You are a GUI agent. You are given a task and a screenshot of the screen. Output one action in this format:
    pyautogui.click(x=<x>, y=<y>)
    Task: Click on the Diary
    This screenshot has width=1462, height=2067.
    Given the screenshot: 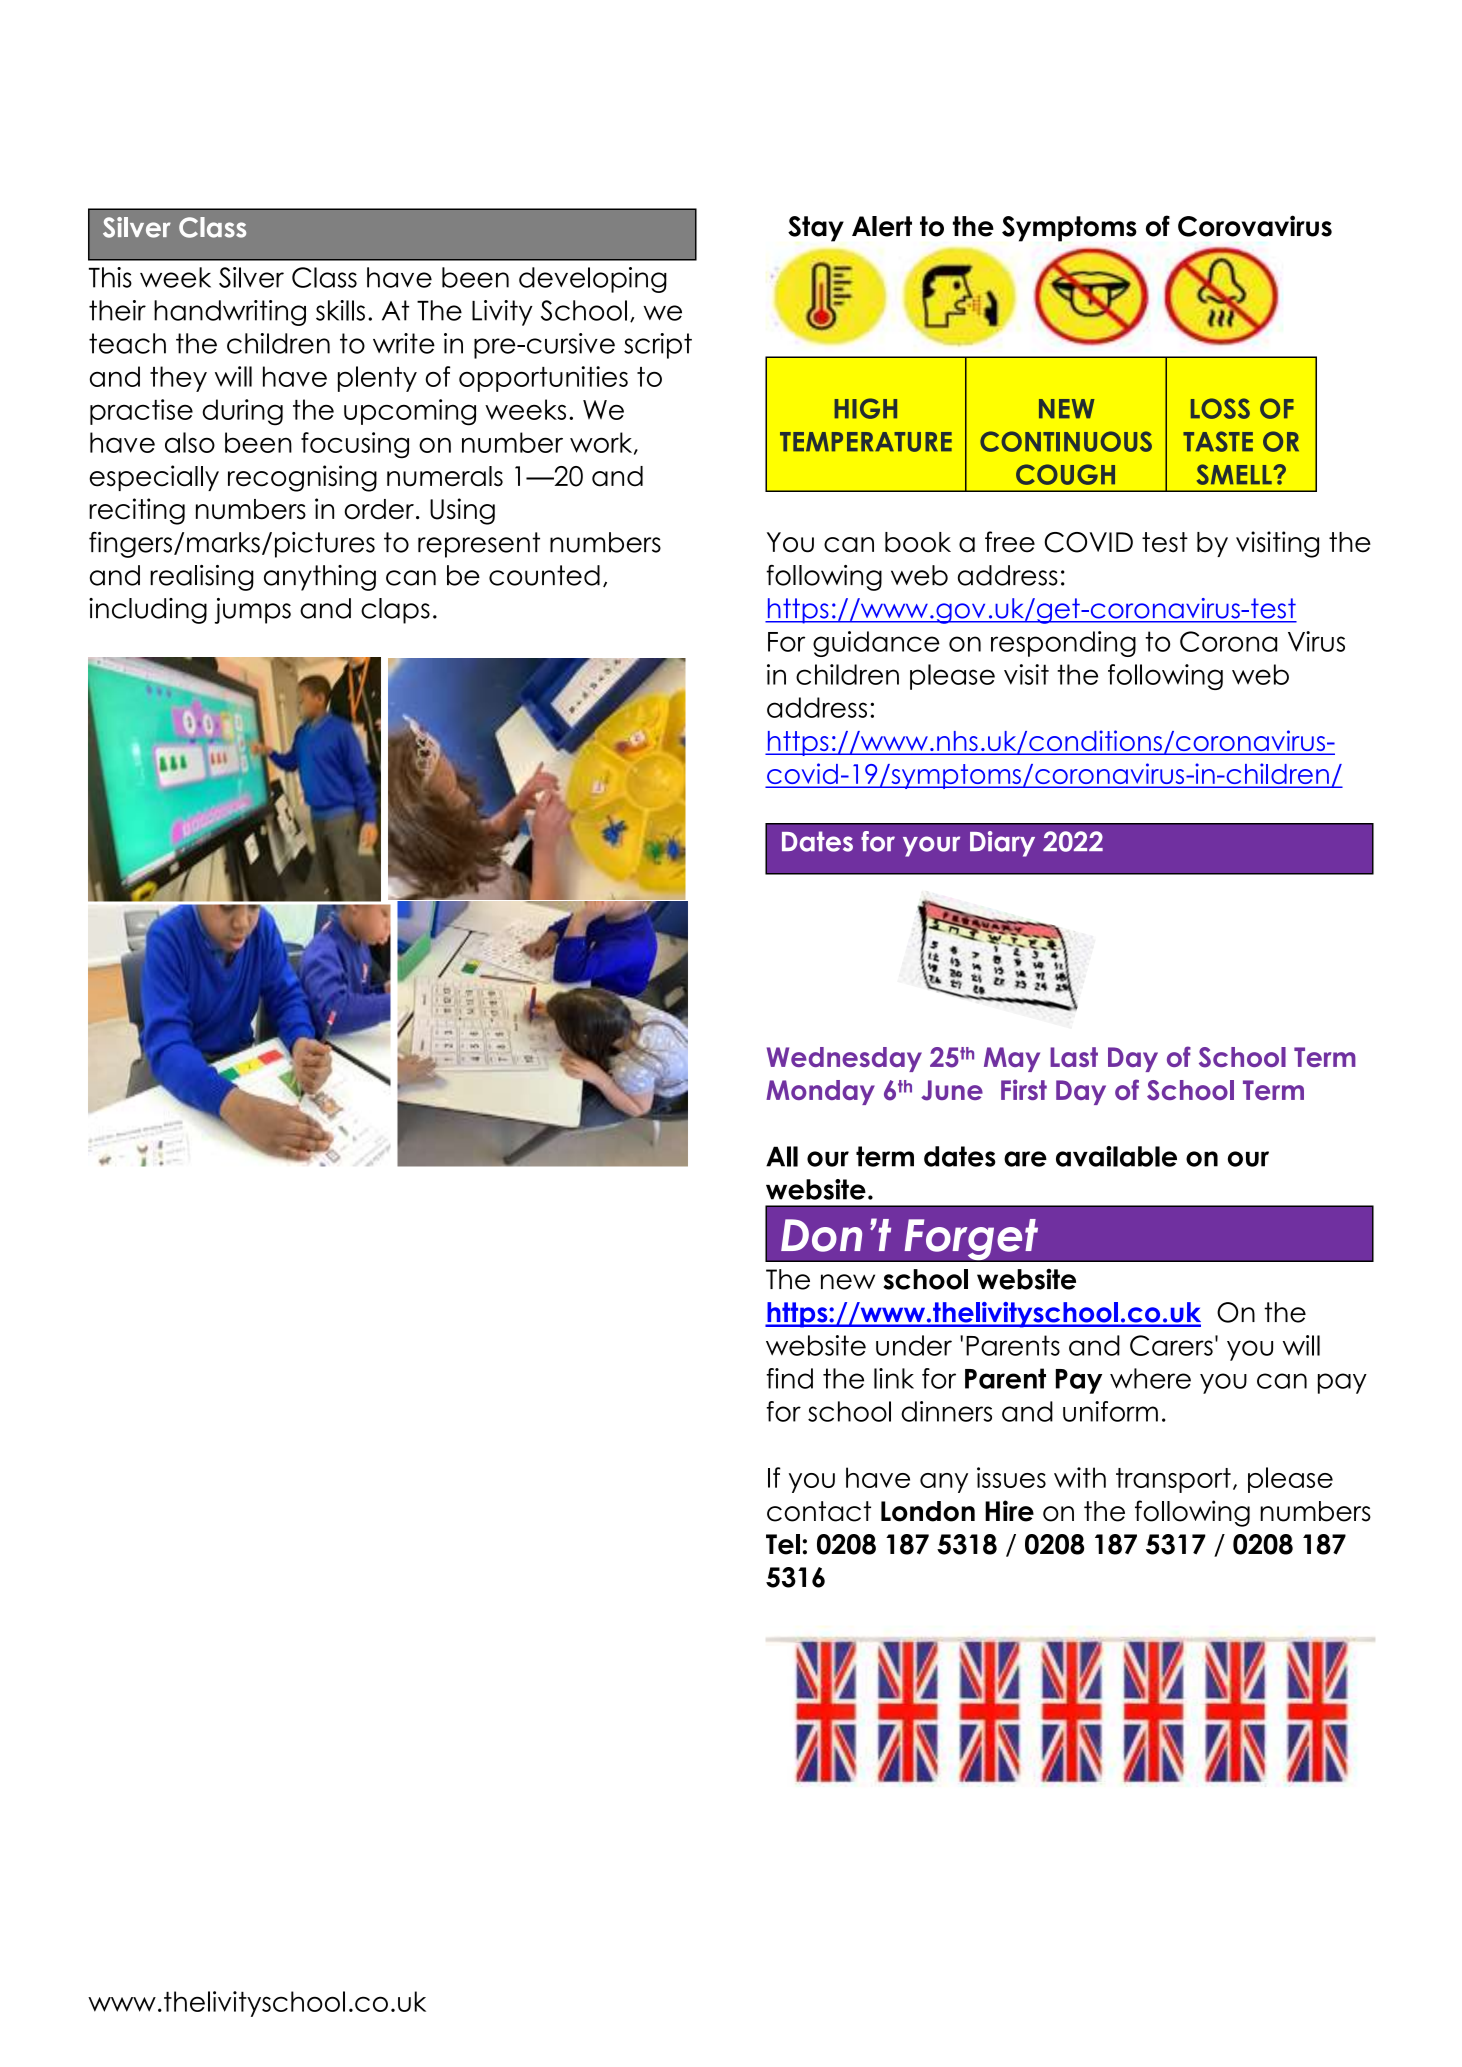 What is the action you would take?
    pyautogui.click(x=1002, y=844)
